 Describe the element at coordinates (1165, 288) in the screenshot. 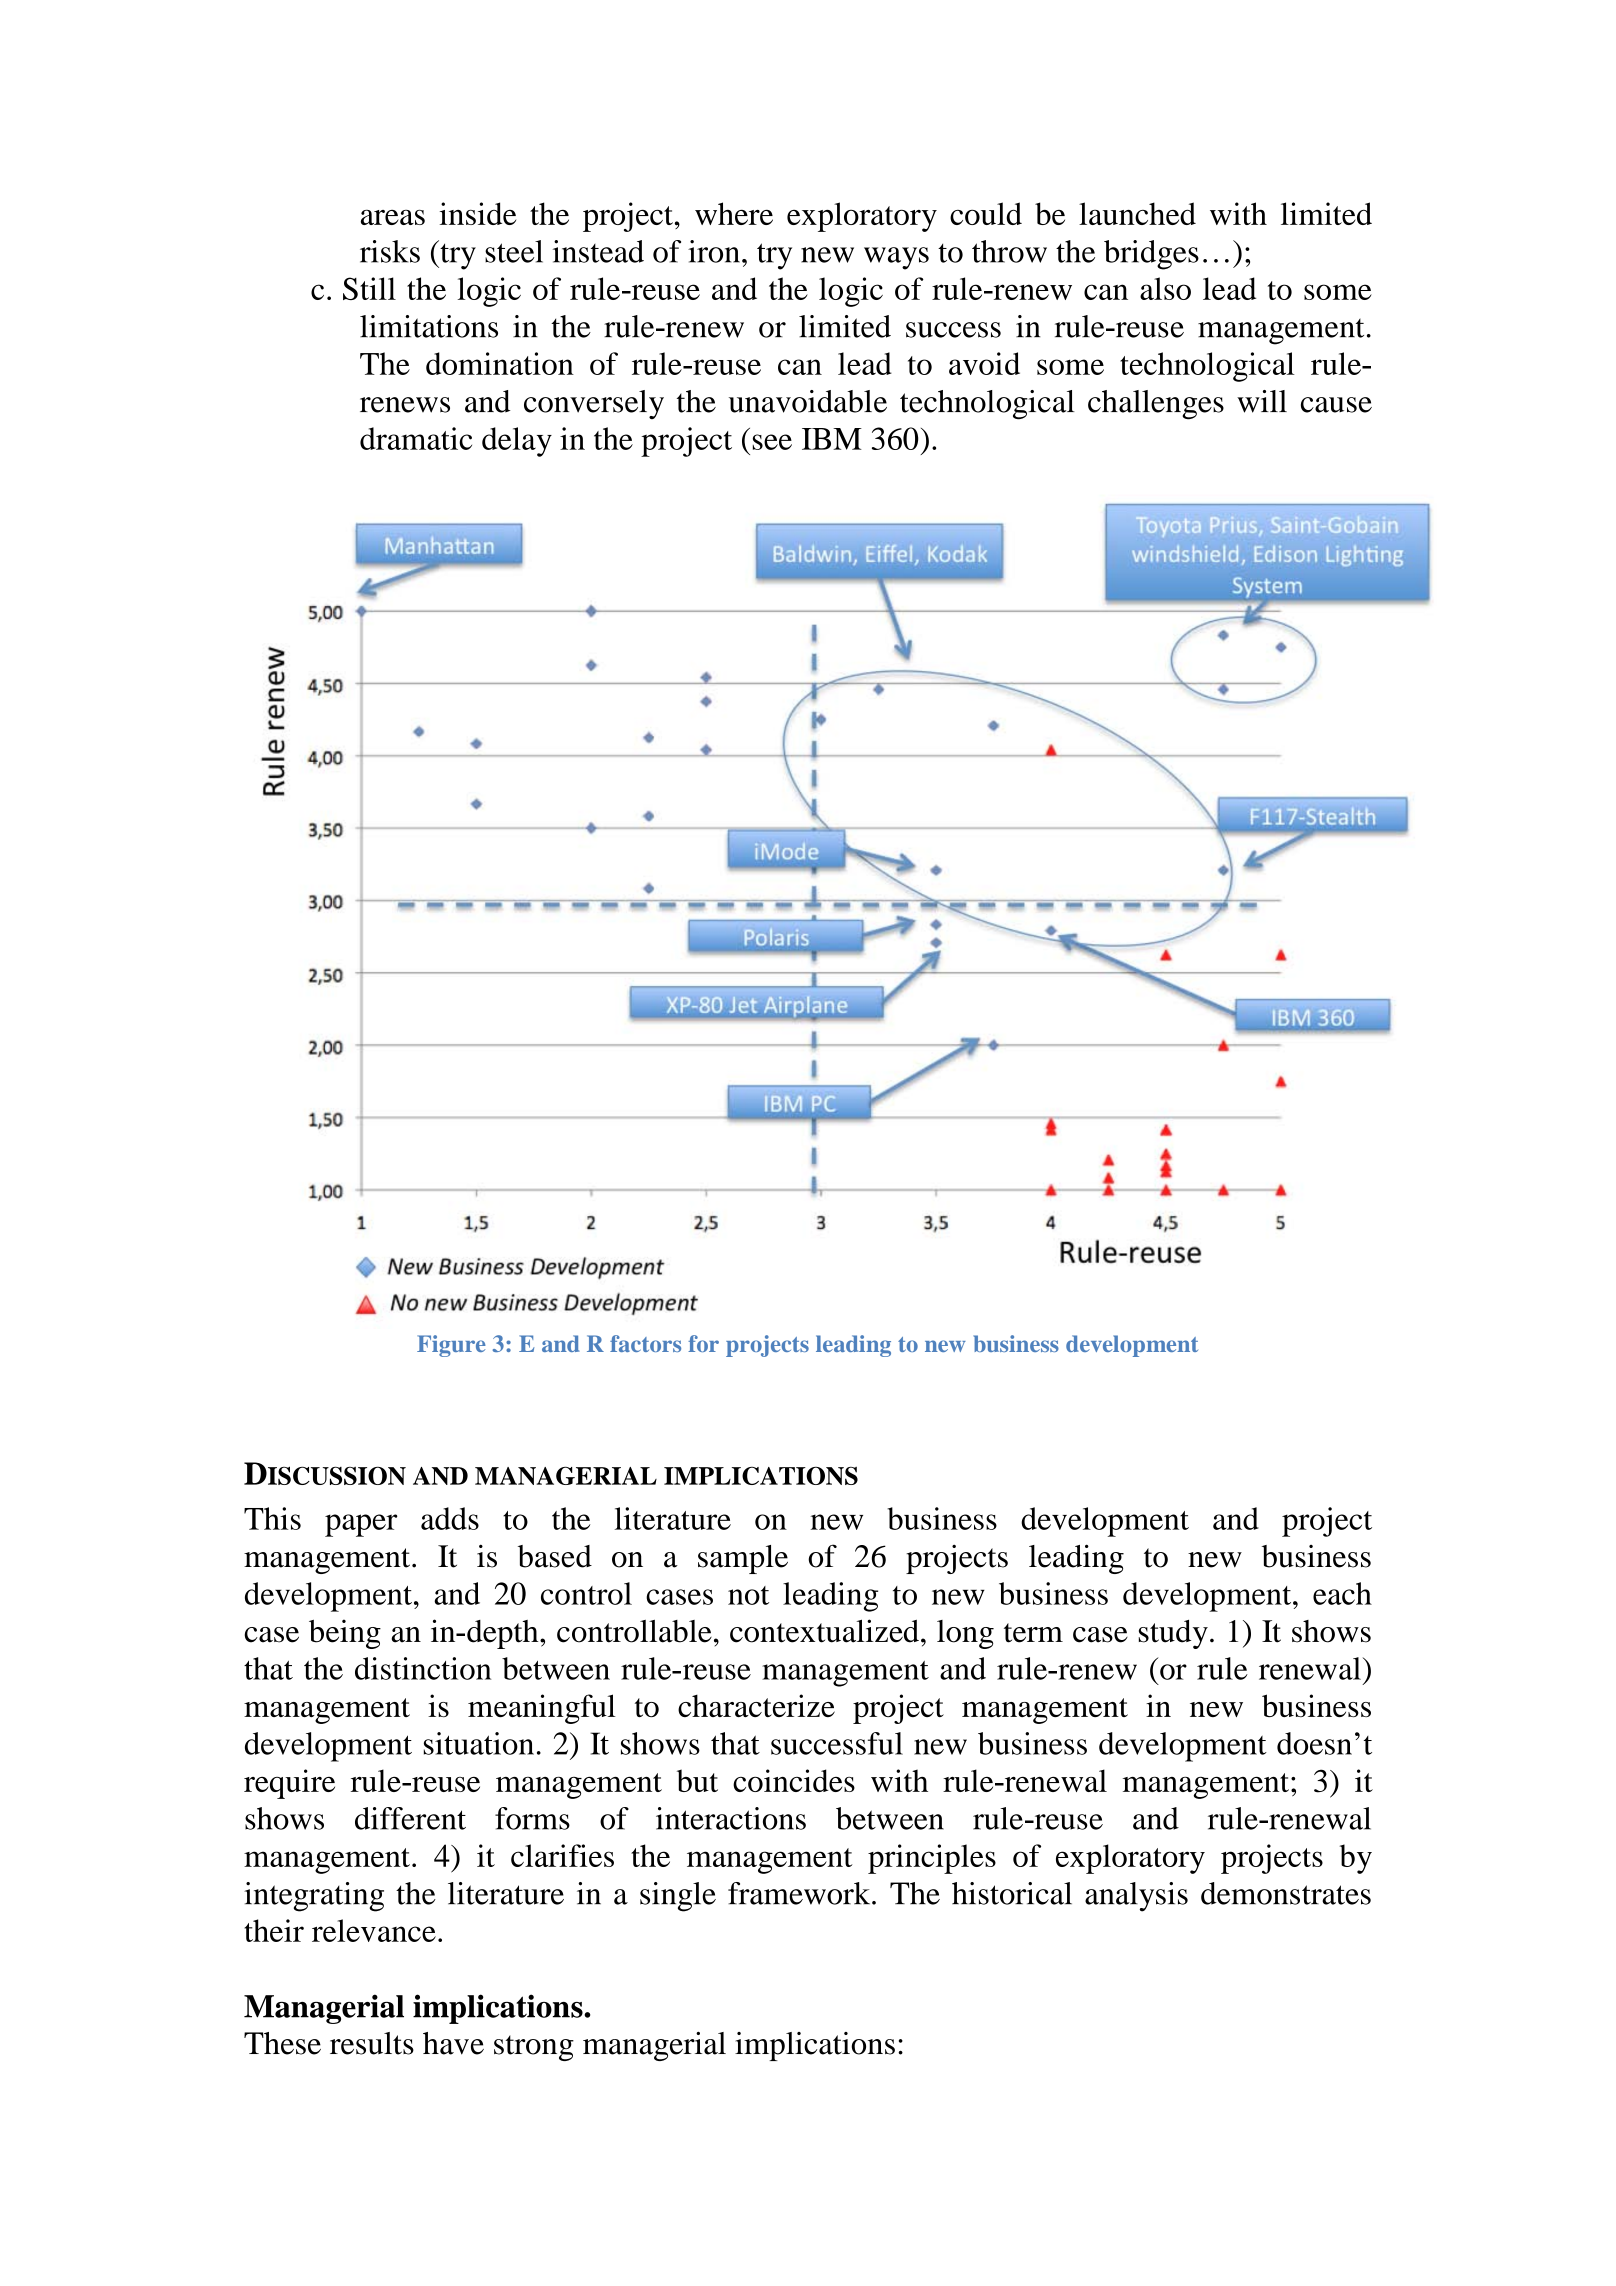

I see `also` at that location.
